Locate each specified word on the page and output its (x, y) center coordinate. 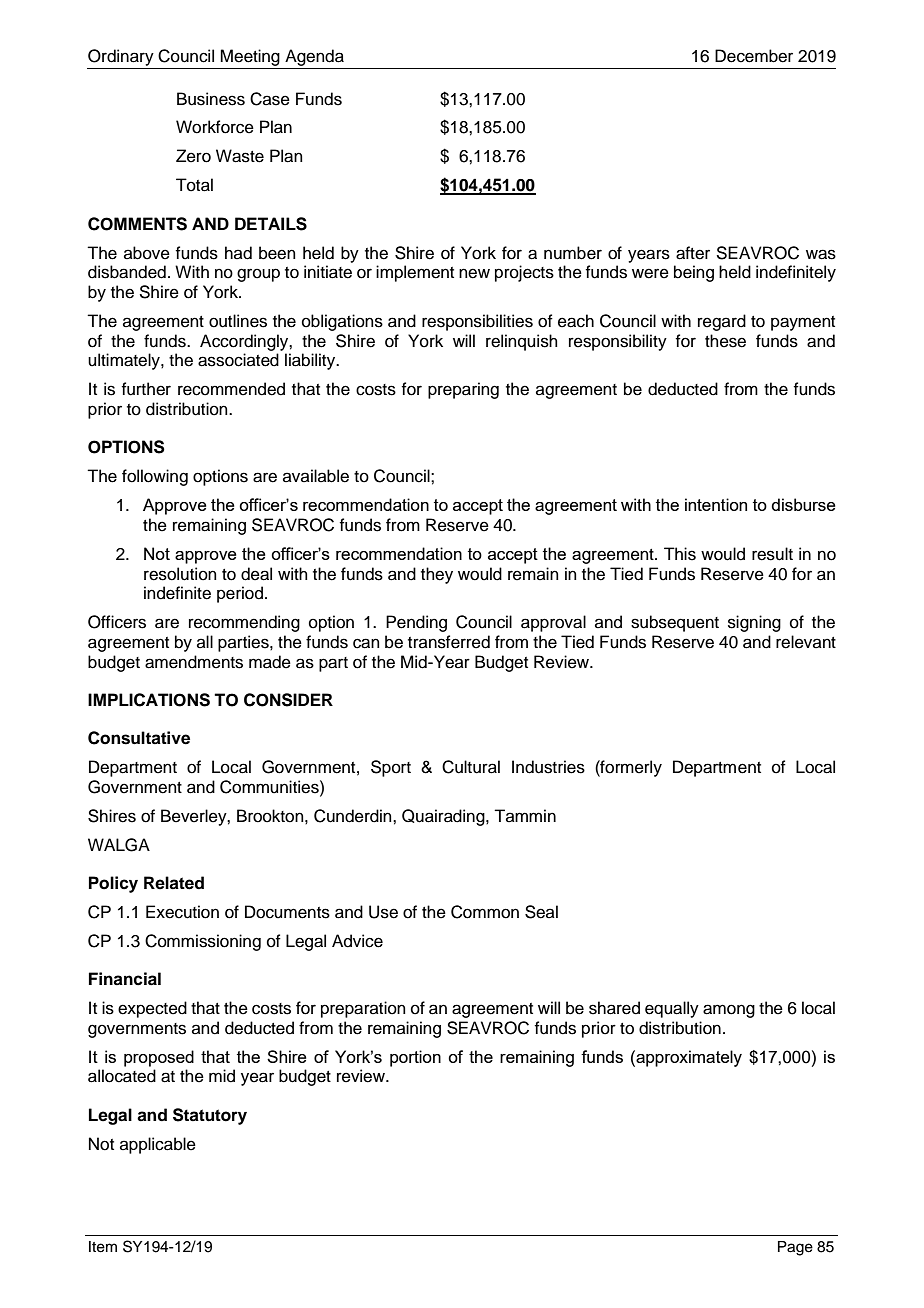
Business (211, 99)
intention (716, 504)
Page (795, 1248)
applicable (158, 1145)
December (754, 56)
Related (174, 883)
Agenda (314, 57)
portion (415, 1058)
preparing (463, 390)
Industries (548, 767)
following (155, 477)
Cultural (471, 767)
